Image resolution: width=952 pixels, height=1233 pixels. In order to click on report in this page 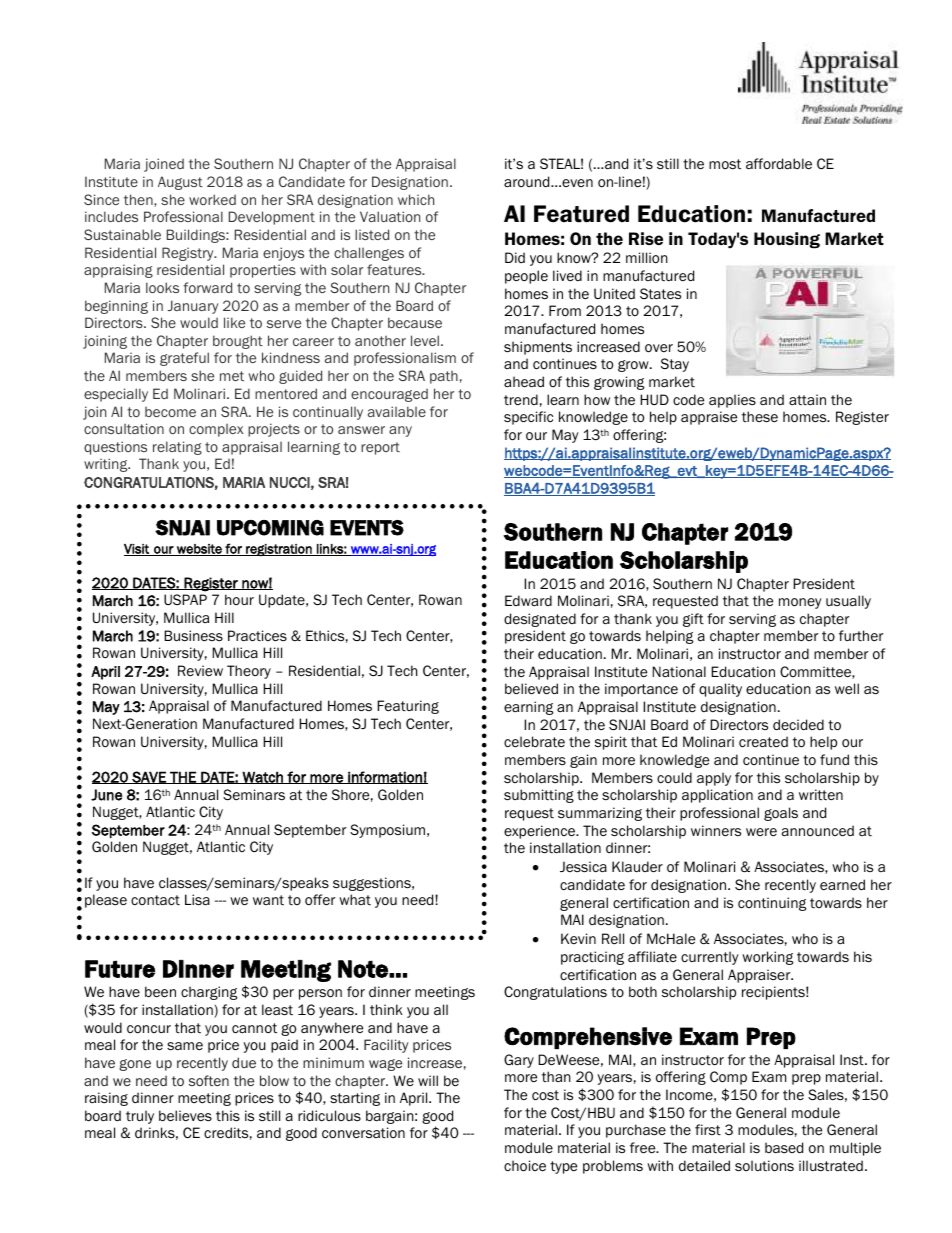, I will do `click(380, 448)`.
